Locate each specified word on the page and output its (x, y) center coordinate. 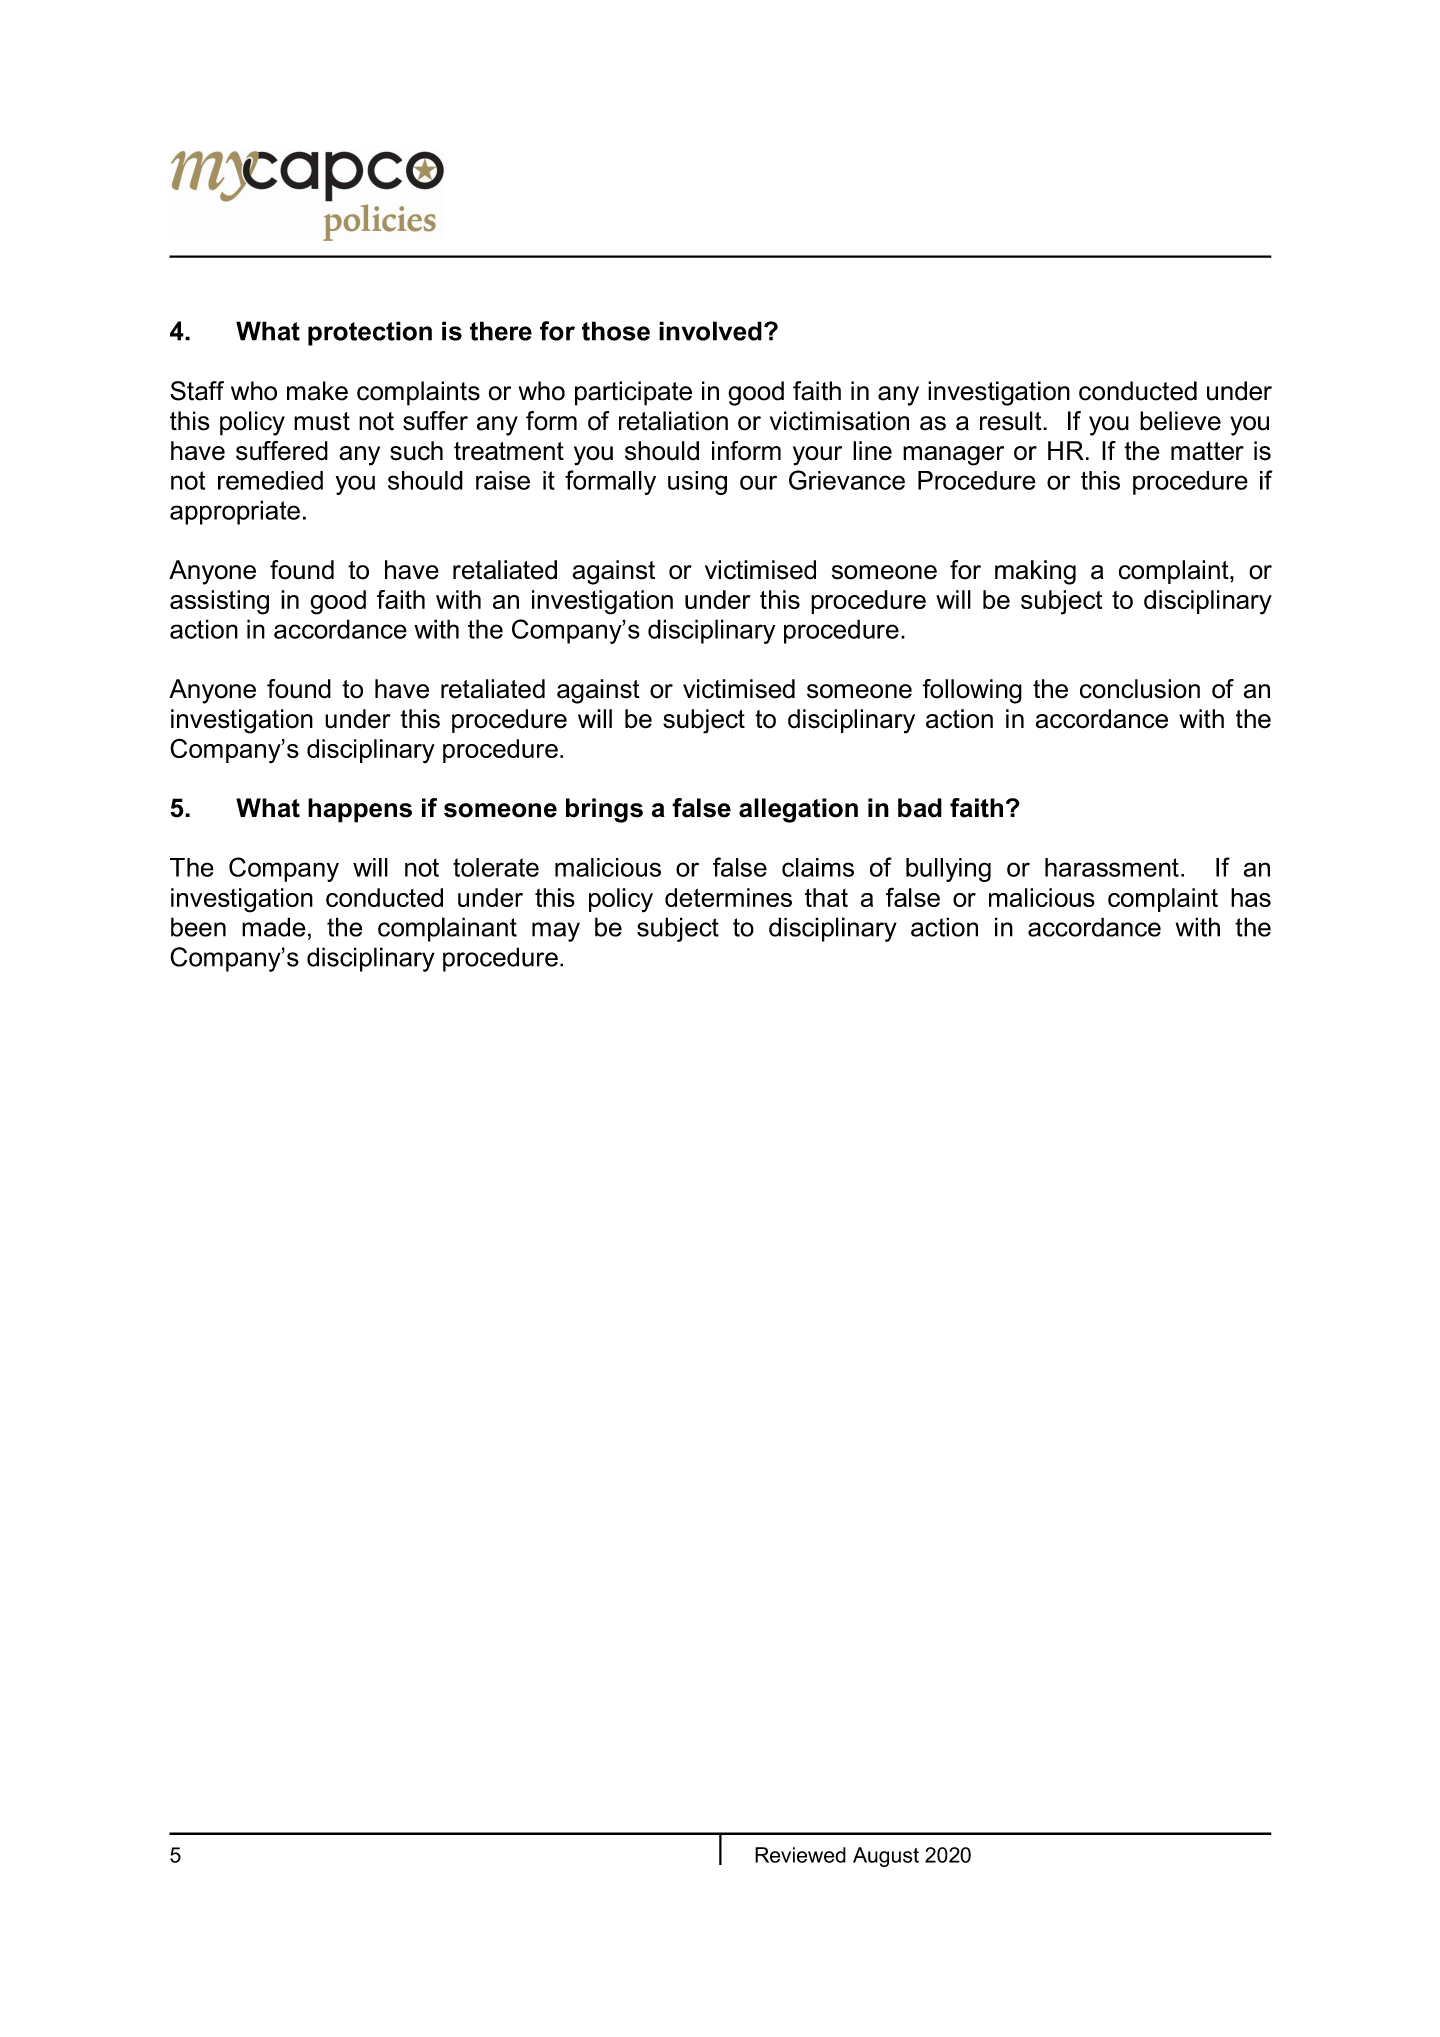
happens (360, 810)
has (1251, 897)
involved (710, 331)
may (556, 932)
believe (1180, 421)
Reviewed (800, 1855)
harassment (1112, 867)
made (274, 927)
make (317, 391)
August (886, 1857)
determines (728, 897)
